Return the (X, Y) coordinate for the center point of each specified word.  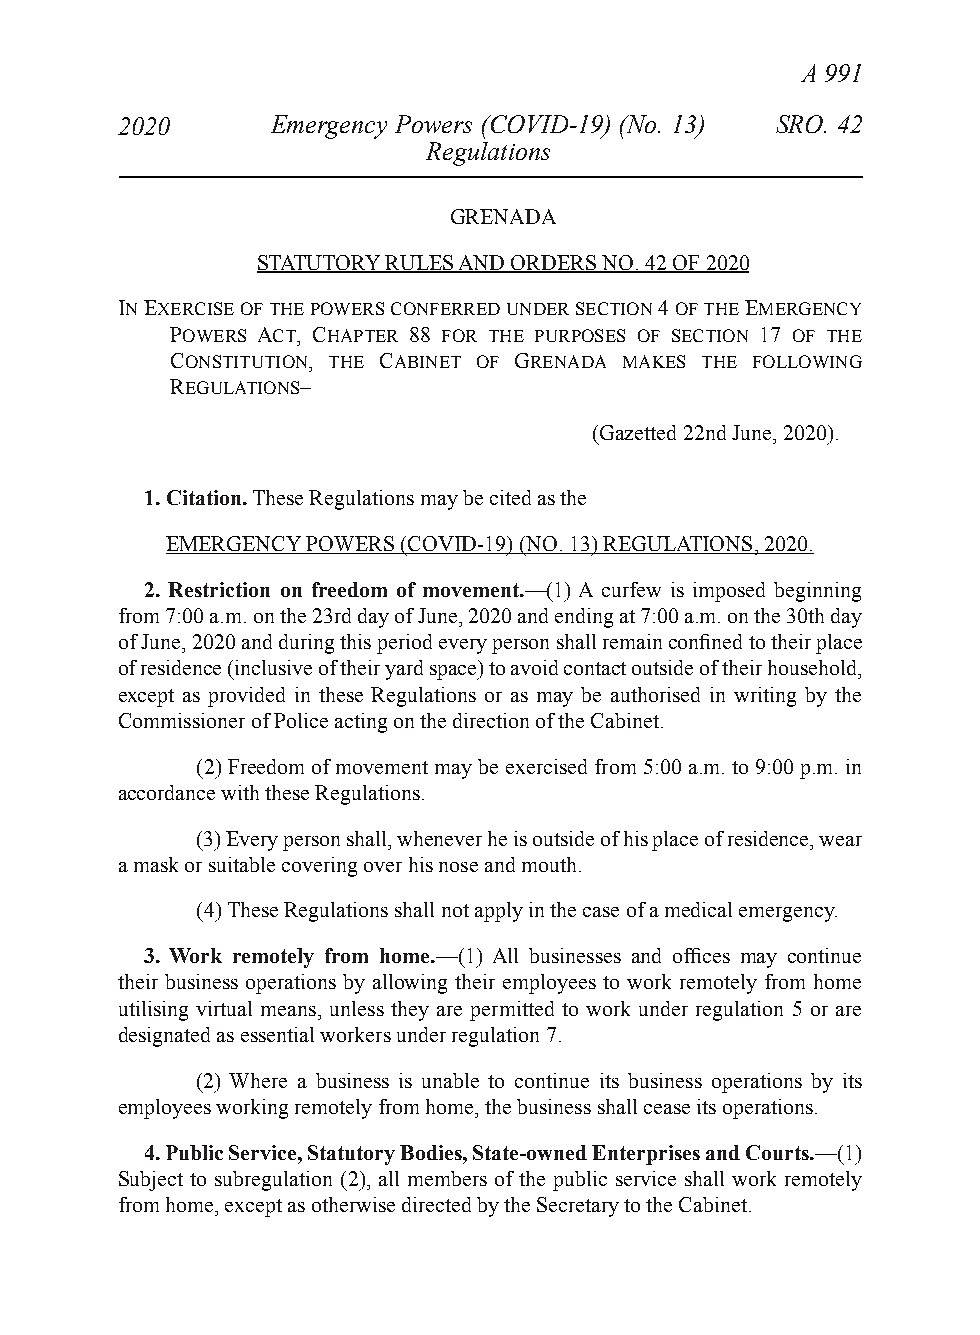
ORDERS (554, 263)
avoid (534, 667)
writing (765, 697)
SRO (801, 124)
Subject (151, 1181)
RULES (419, 263)
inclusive (273, 667)
